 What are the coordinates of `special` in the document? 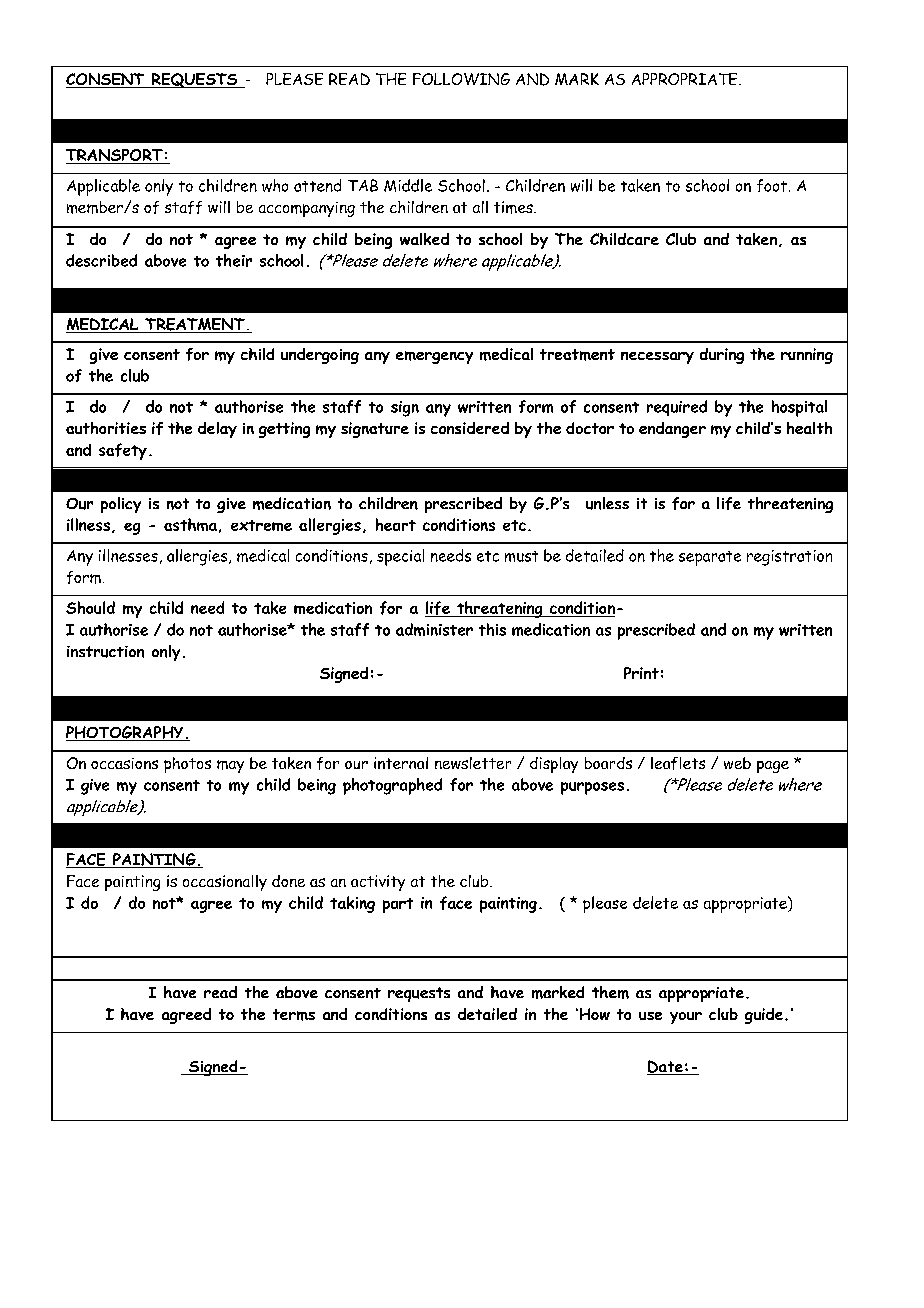 It's located at (400, 557).
